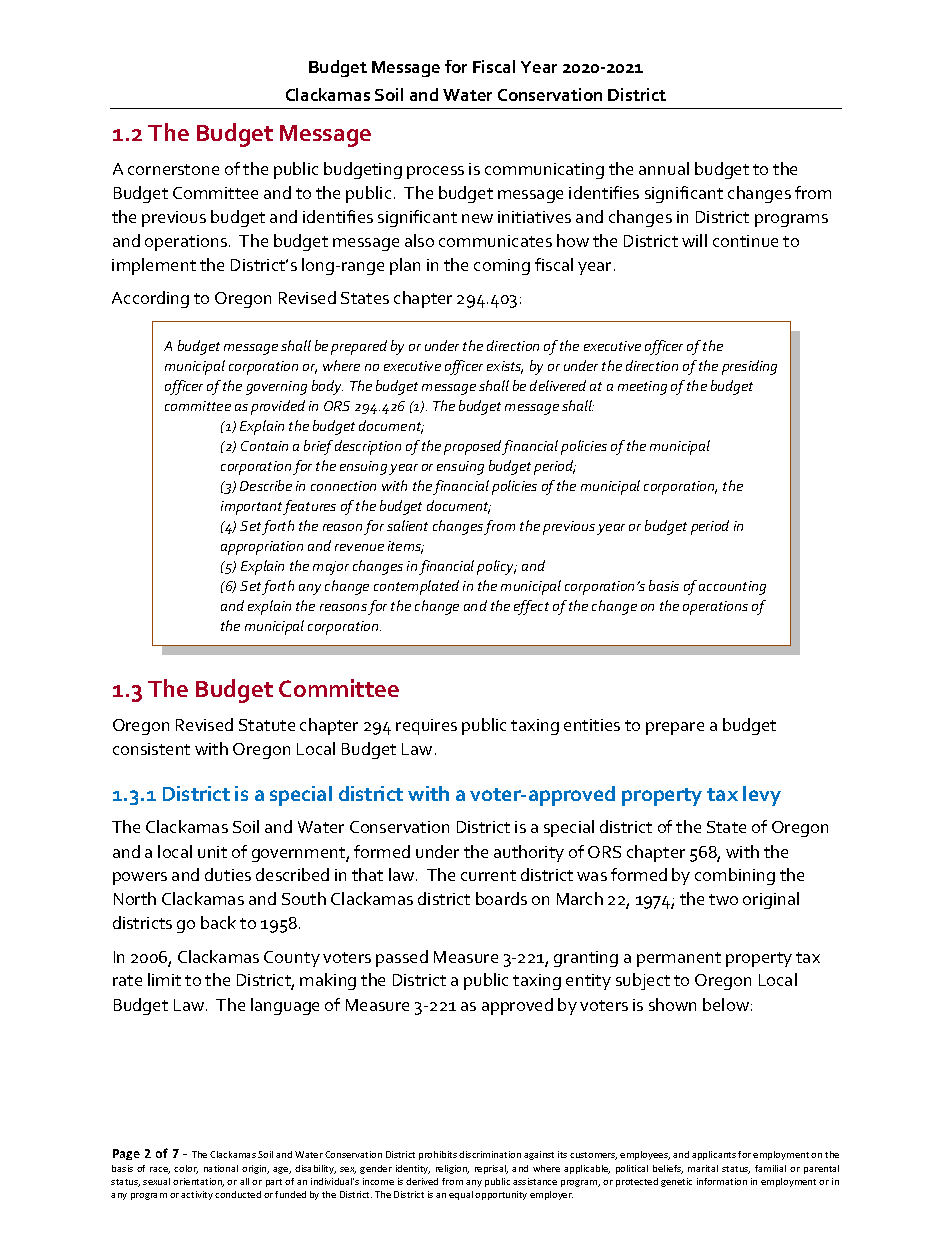 This screenshot has height=1233, width=952. What do you see at coordinates (732, 588) in the screenshot?
I see `accounting` at bounding box center [732, 588].
